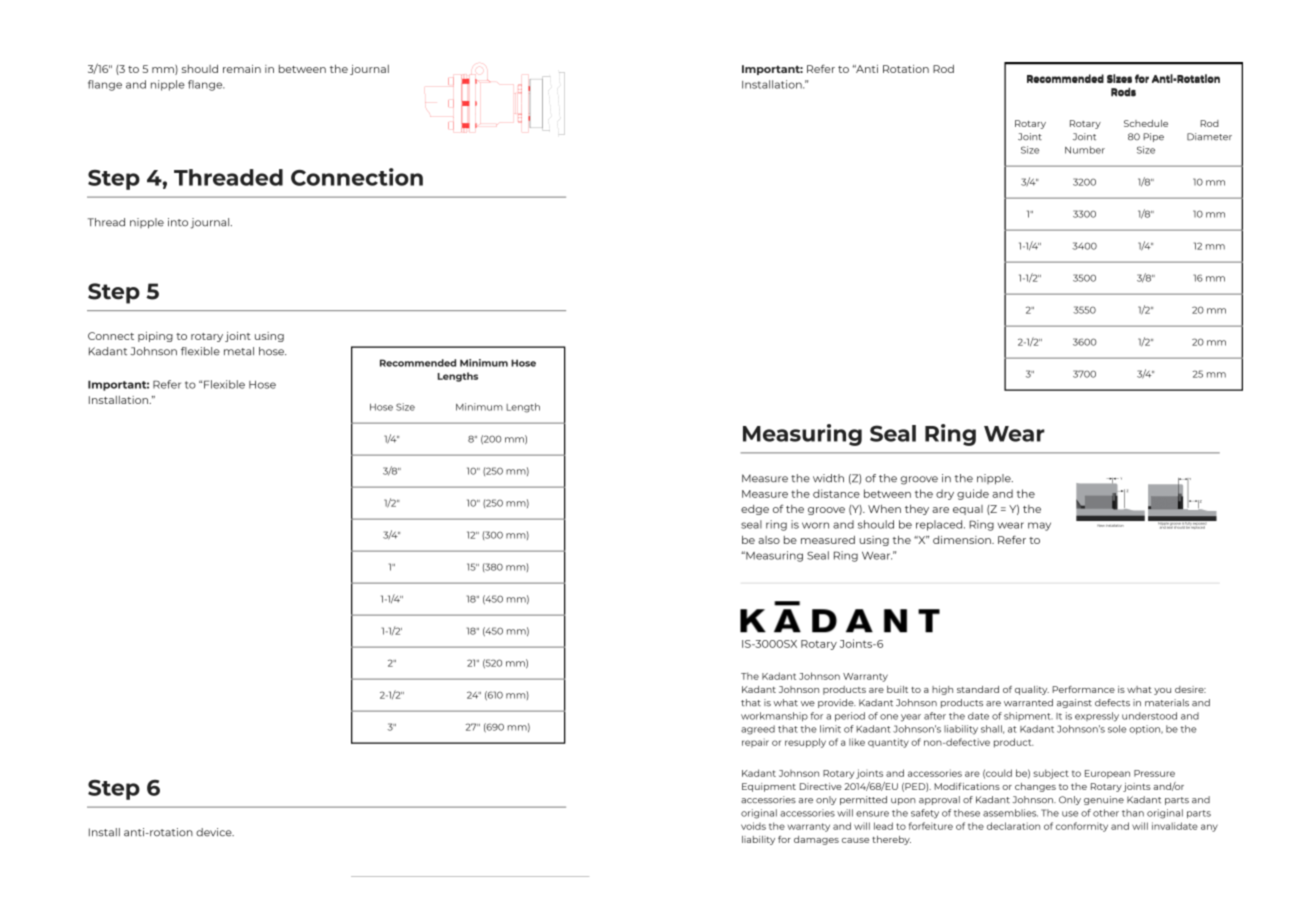 The image size is (1307, 924). Describe the element at coordinates (242, 69) in the image. I see `remain` at that location.
